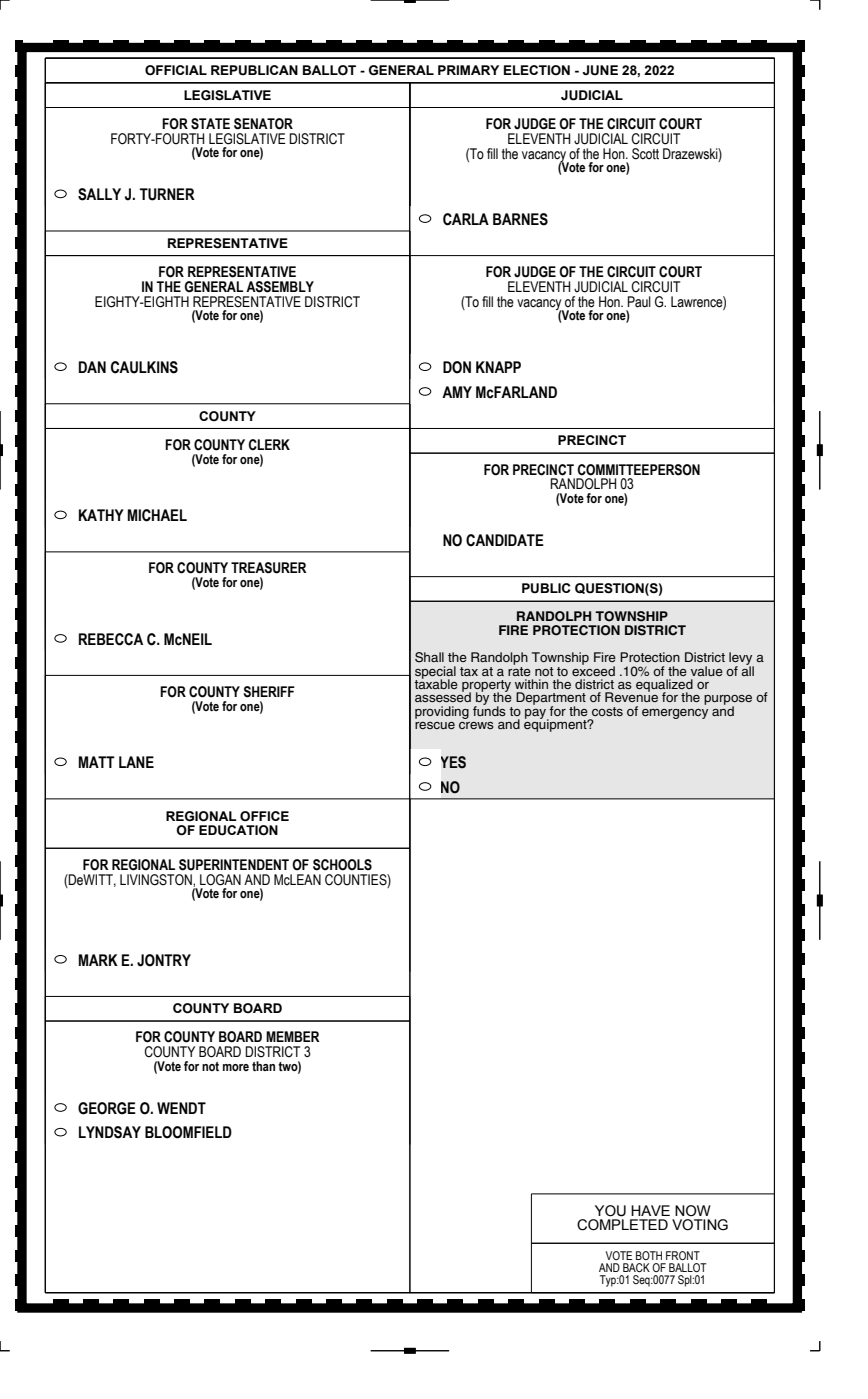 This image has height=1399, width=868. What do you see at coordinates (645, 154) in the image?
I see `Scott` at bounding box center [645, 154].
